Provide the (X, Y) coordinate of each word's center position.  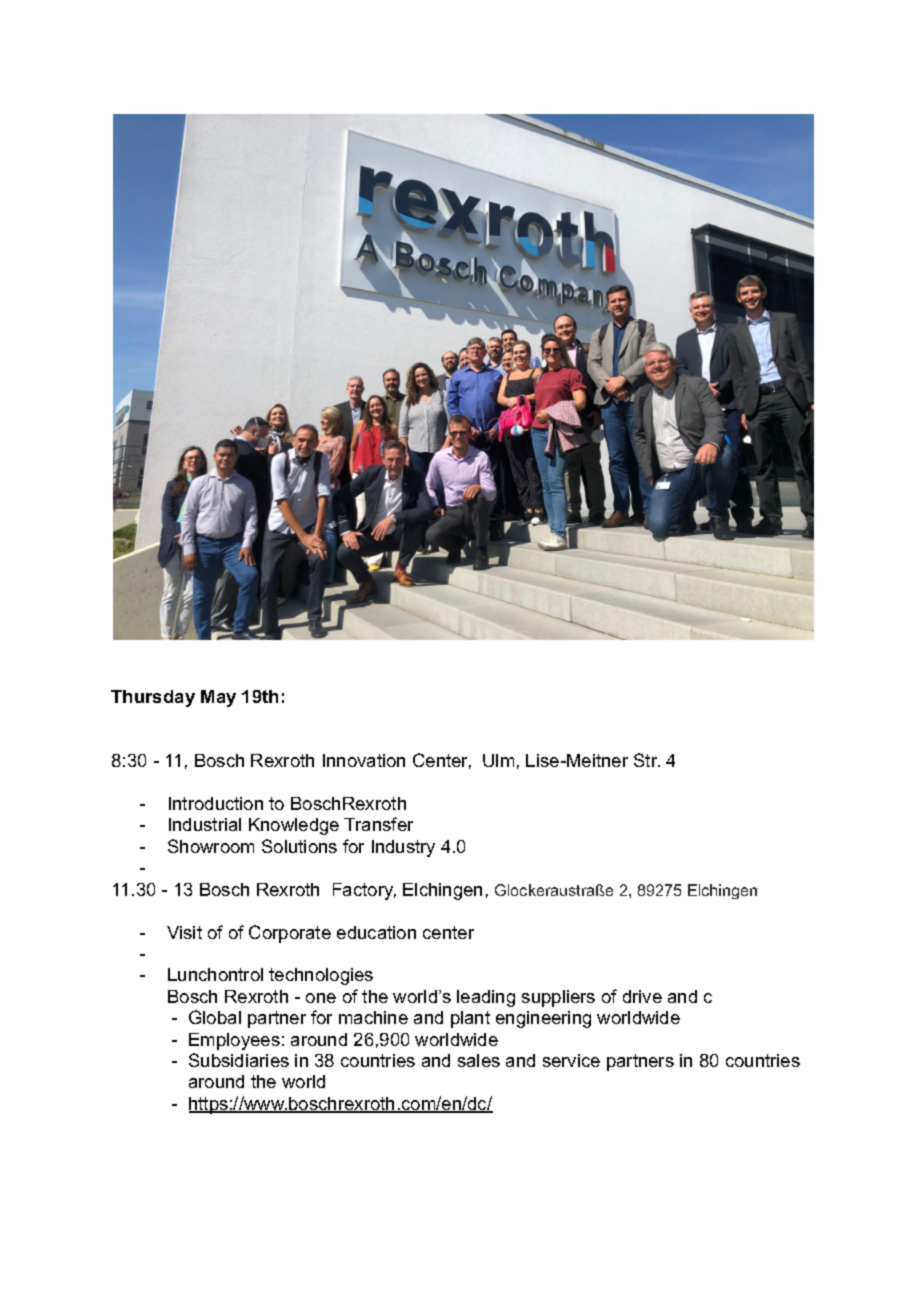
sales (479, 1060)
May (218, 698)
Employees (234, 1041)
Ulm (498, 760)
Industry (403, 848)
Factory (364, 891)
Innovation (364, 760)
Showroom (211, 846)
